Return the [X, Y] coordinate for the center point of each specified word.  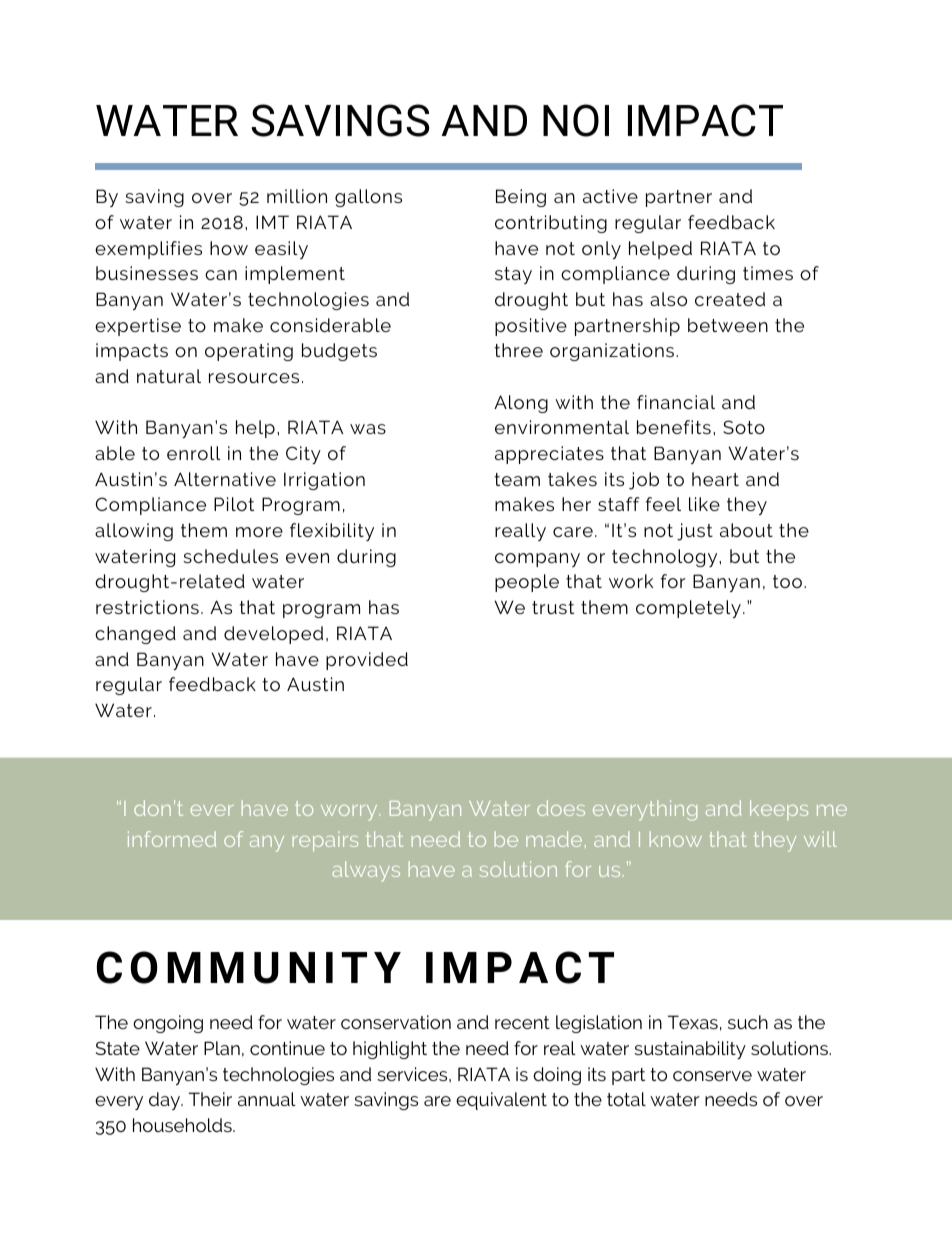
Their [210, 1099]
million [297, 196]
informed [172, 839]
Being [521, 198]
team [517, 479]
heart [715, 479]
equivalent [501, 1101]
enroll [194, 453]
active [610, 196]
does [561, 808]
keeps [779, 810]
